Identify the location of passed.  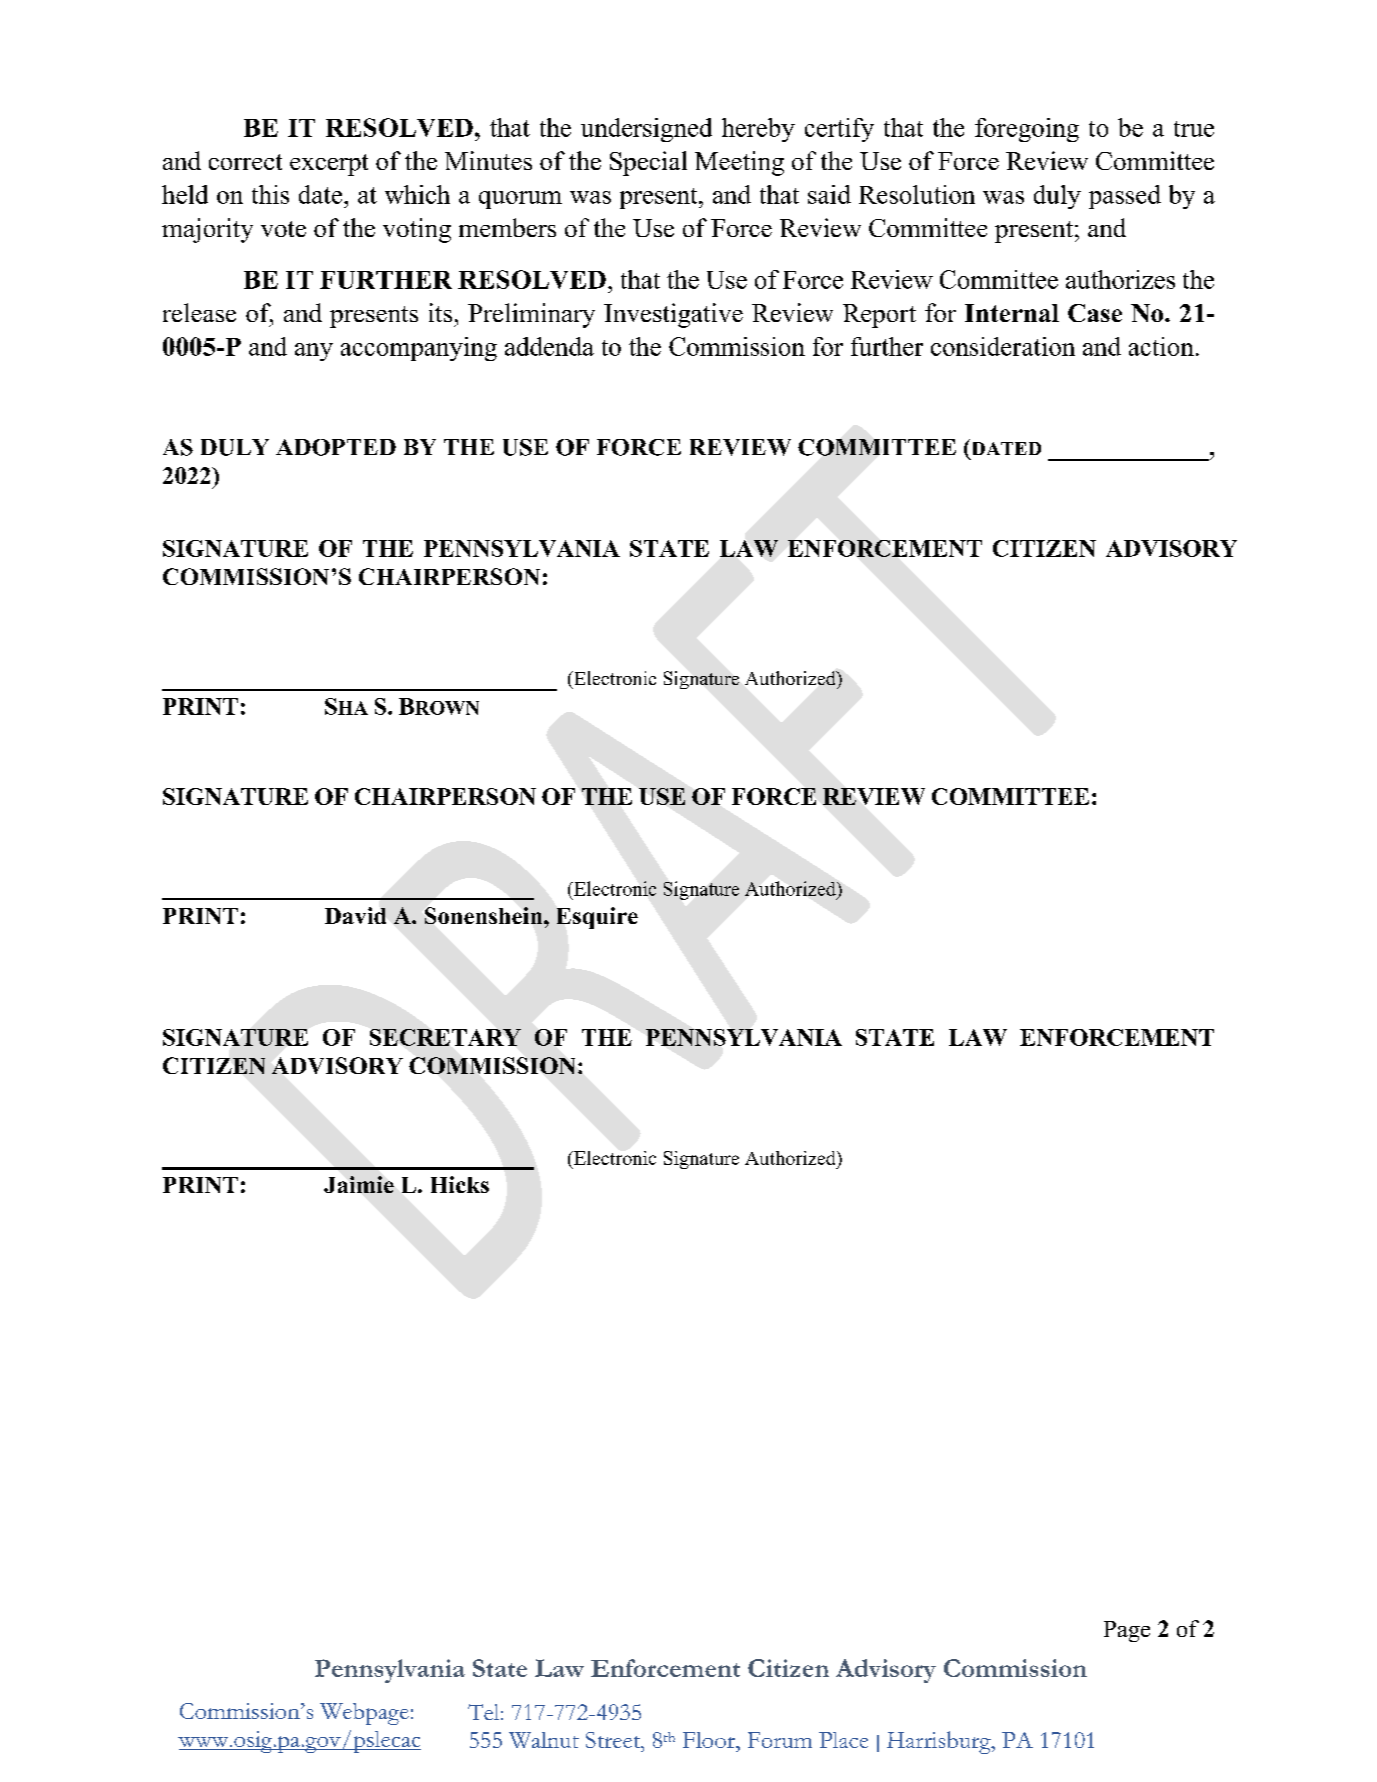
(1125, 197).
